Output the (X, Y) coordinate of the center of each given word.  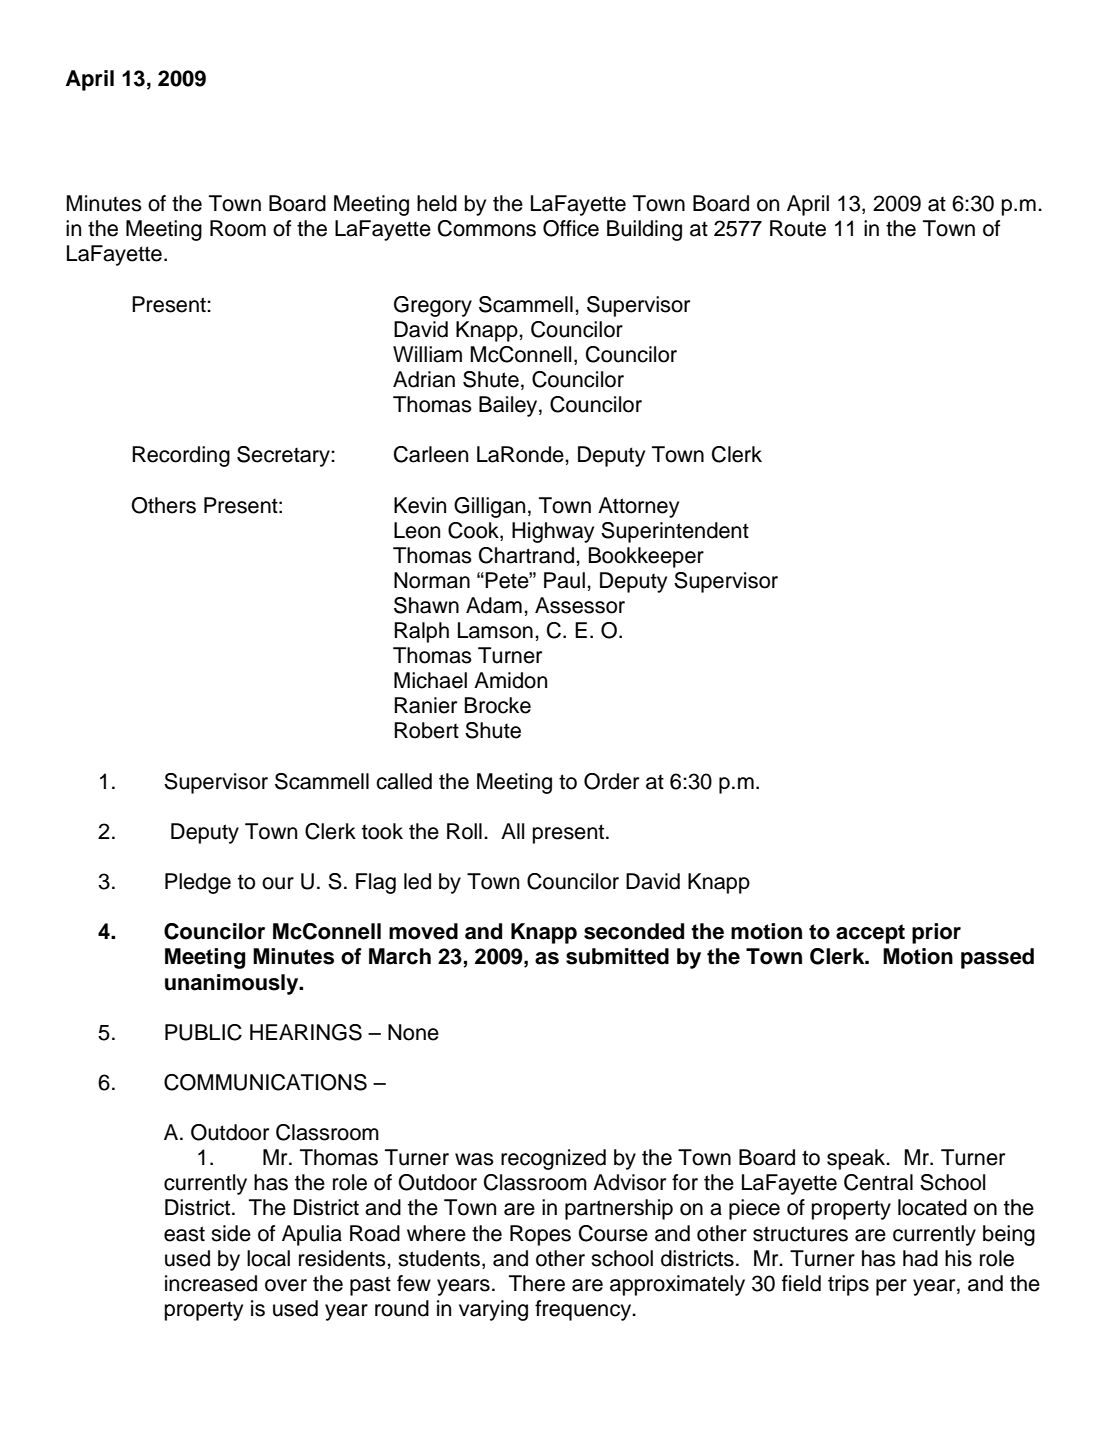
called (404, 781)
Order (611, 781)
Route (798, 228)
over (286, 1285)
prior (936, 933)
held (437, 203)
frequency (584, 1310)
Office (571, 228)
